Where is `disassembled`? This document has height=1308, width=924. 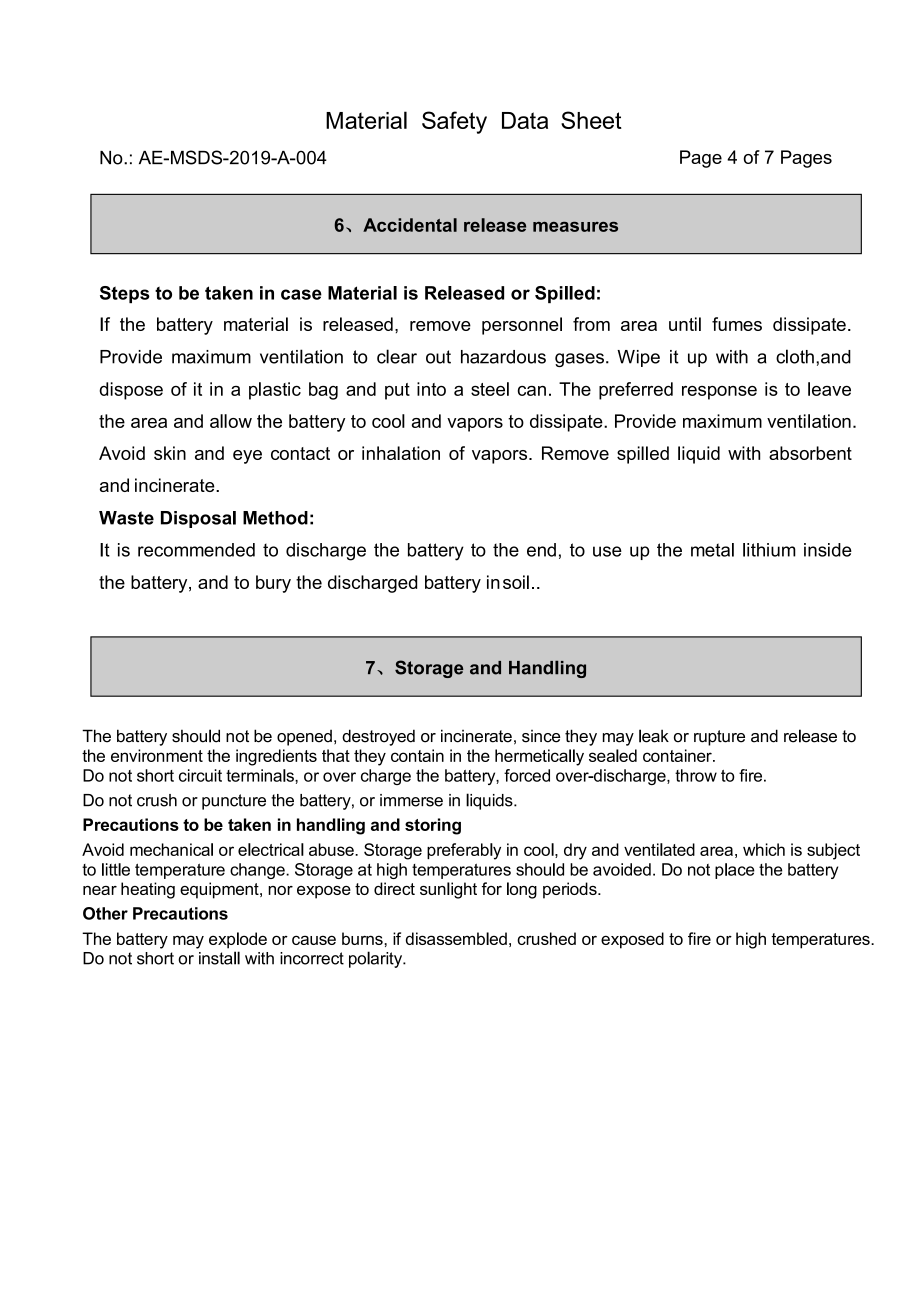
disassembled is located at coordinates (456, 938).
